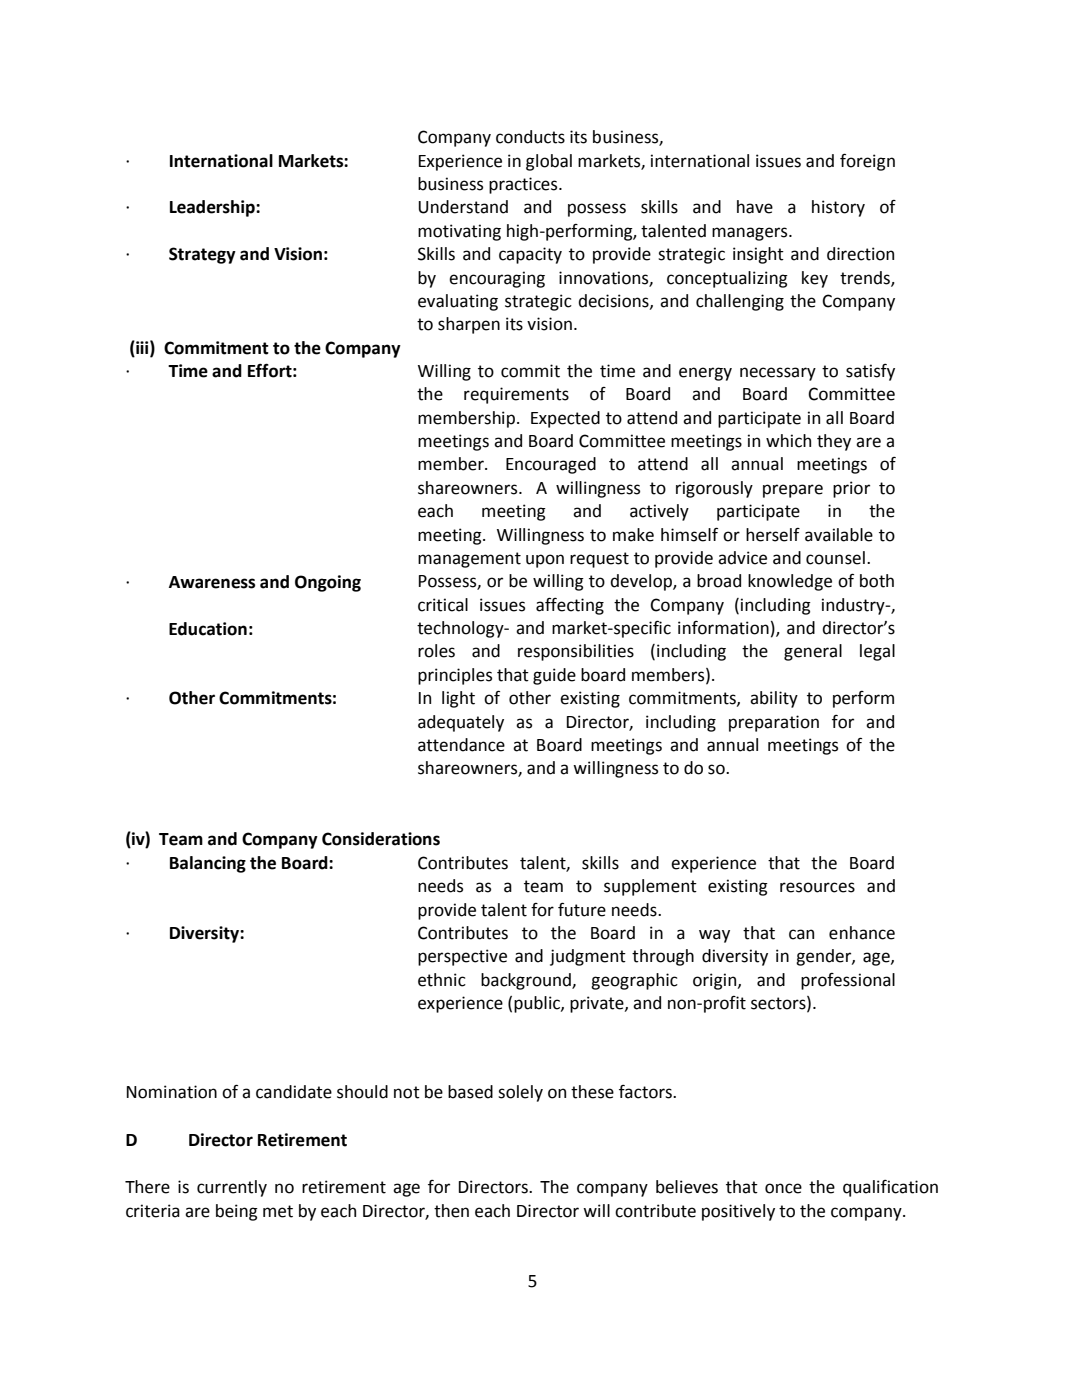  Describe the element at coordinates (813, 652) in the document. I see `general` at that location.
